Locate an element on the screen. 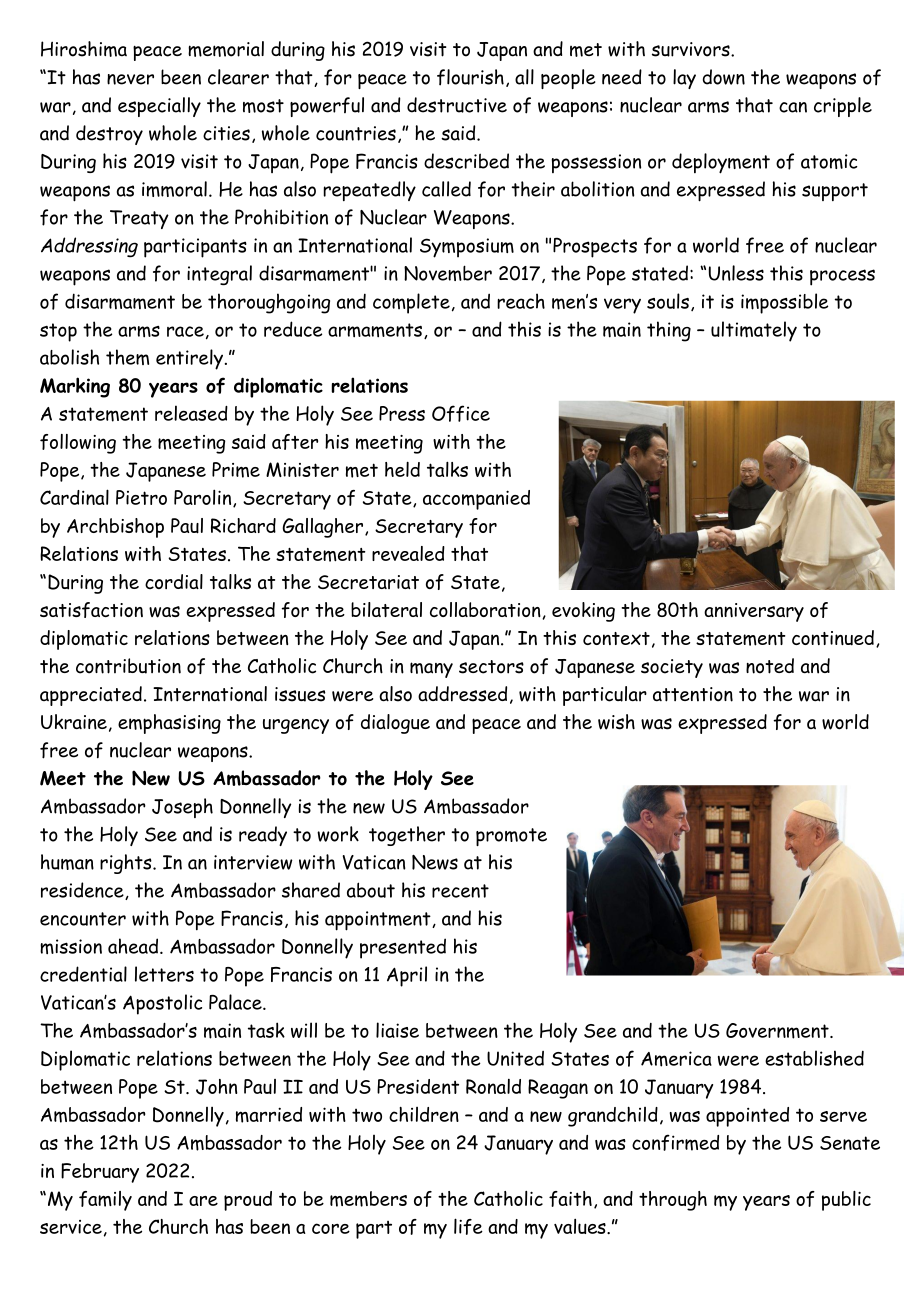  Pietro is located at coordinates (141, 497).
